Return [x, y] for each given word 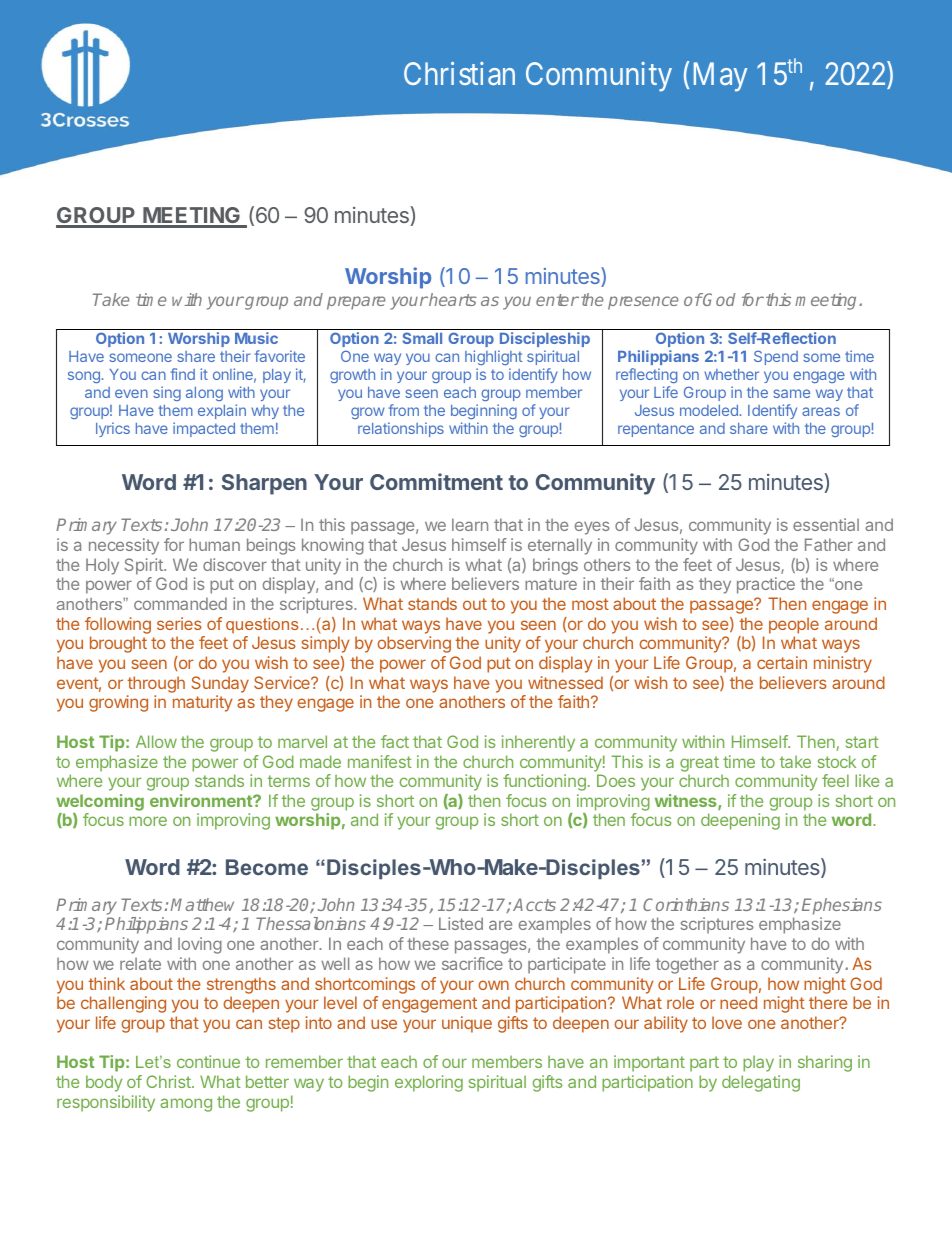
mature [551, 584]
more [148, 821]
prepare [356, 303]
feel [835, 780]
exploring [429, 1083]
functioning [544, 782]
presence [643, 303]
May [720, 77]
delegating [761, 1083]
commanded [180, 603]
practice [766, 585]
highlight [494, 359]
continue [208, 1061]
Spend [776, 357]
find [182, 374]
